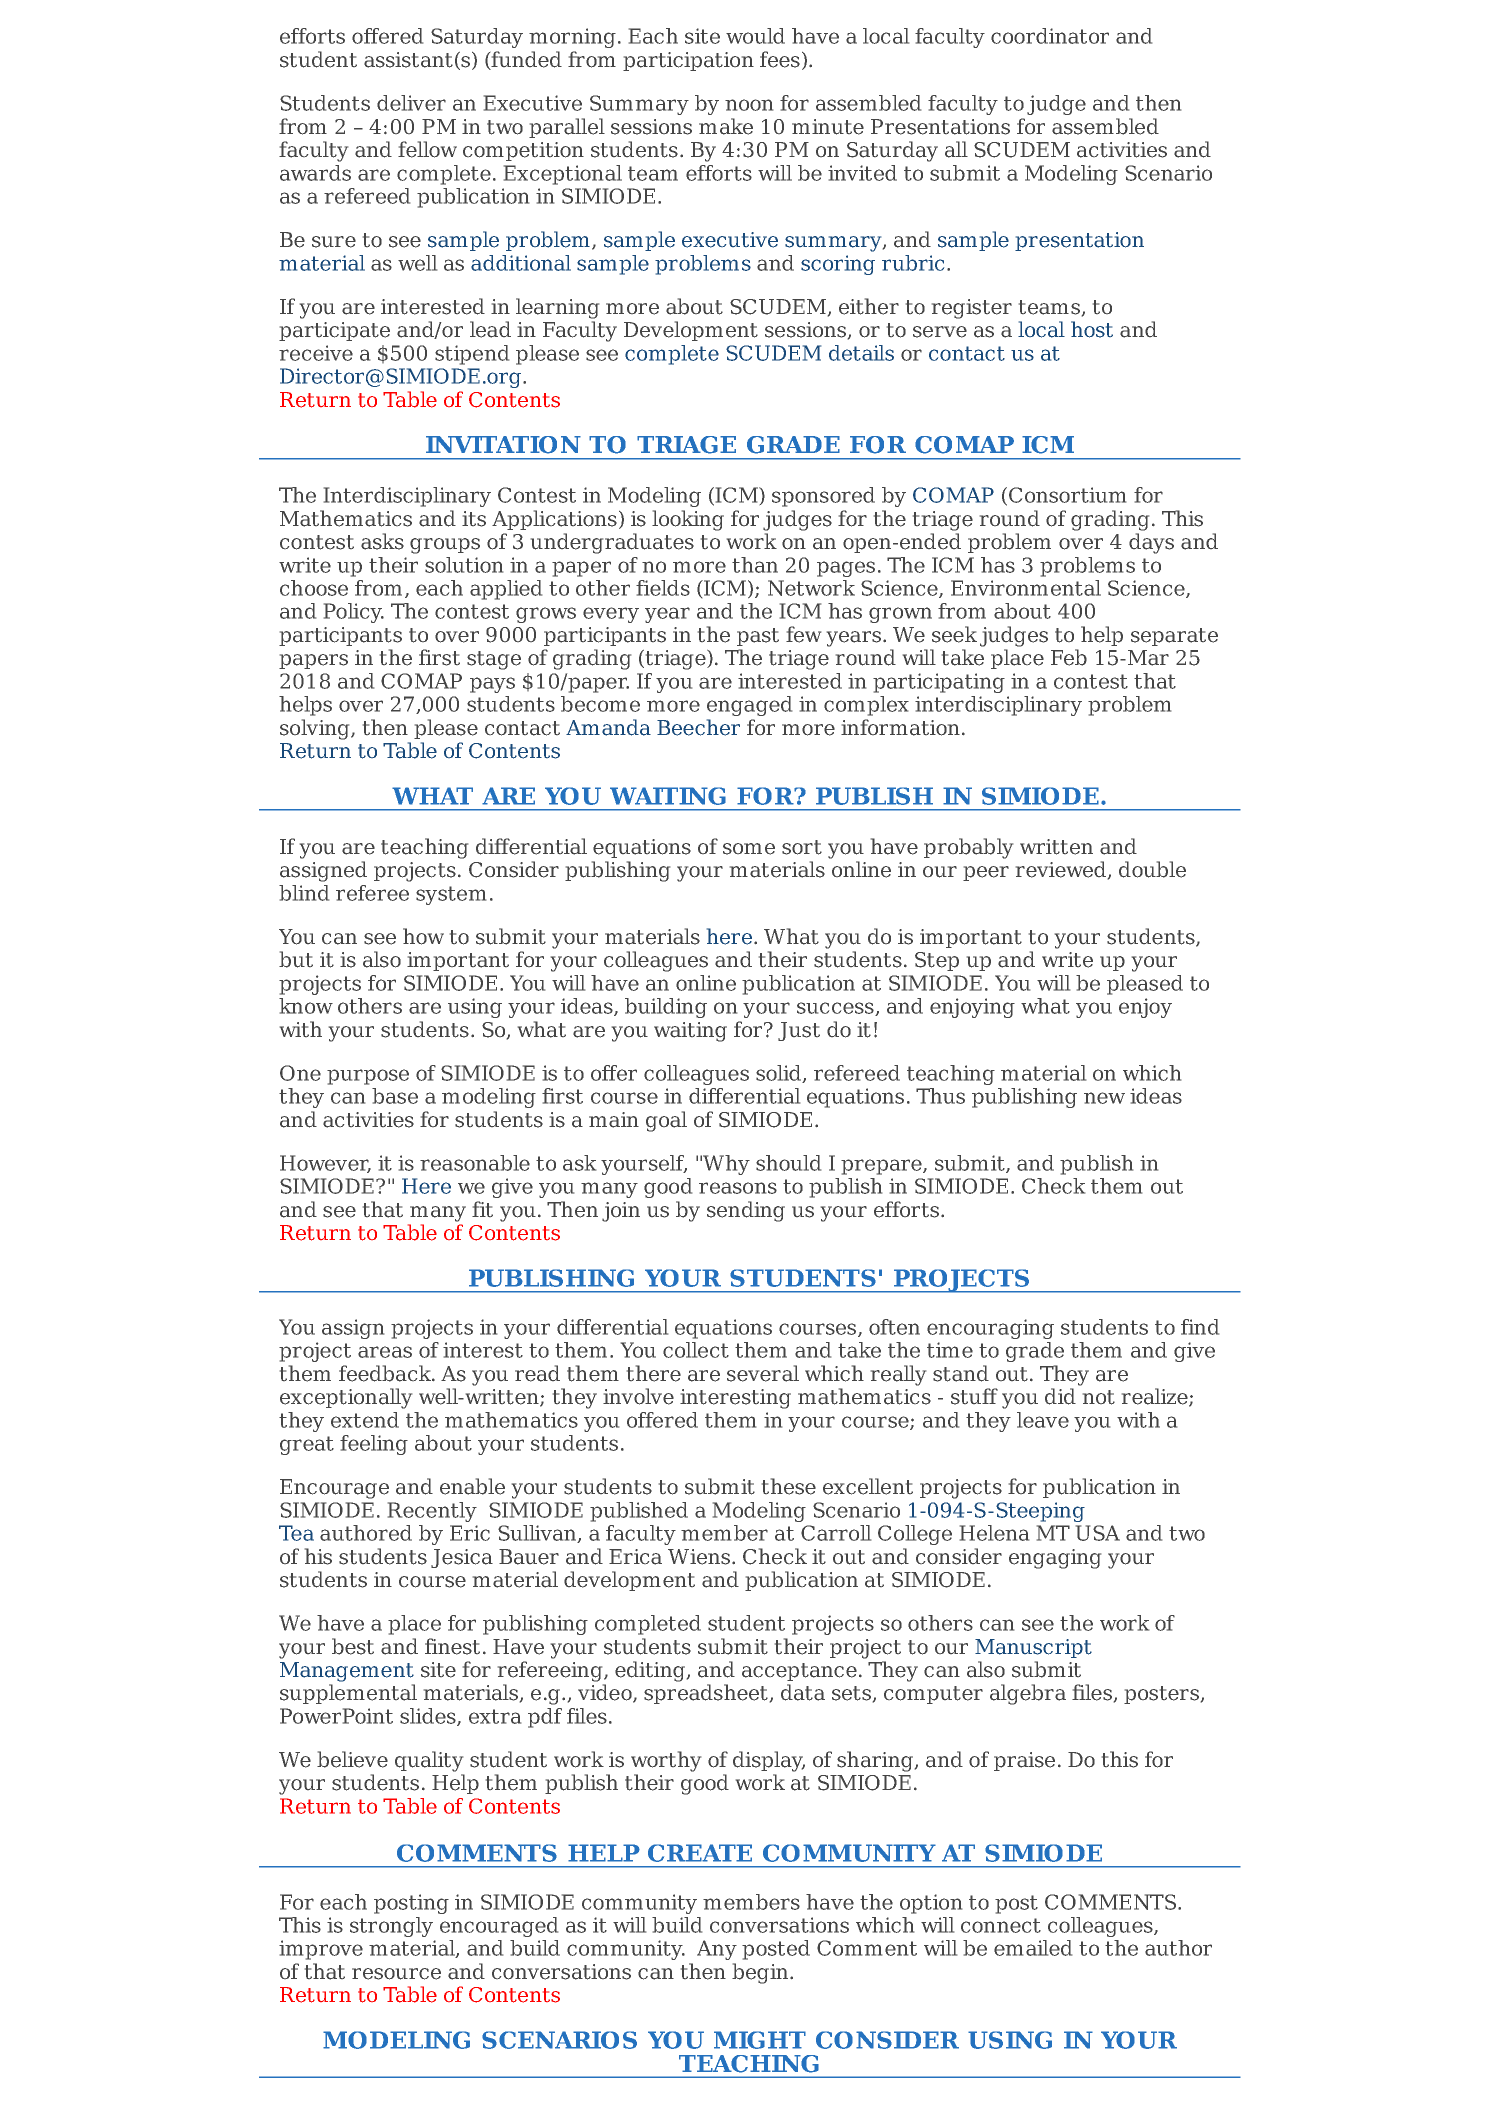  What do you see at coordinates (755, 565) in the image?
I see `than` at bounding box center [755, 565].
